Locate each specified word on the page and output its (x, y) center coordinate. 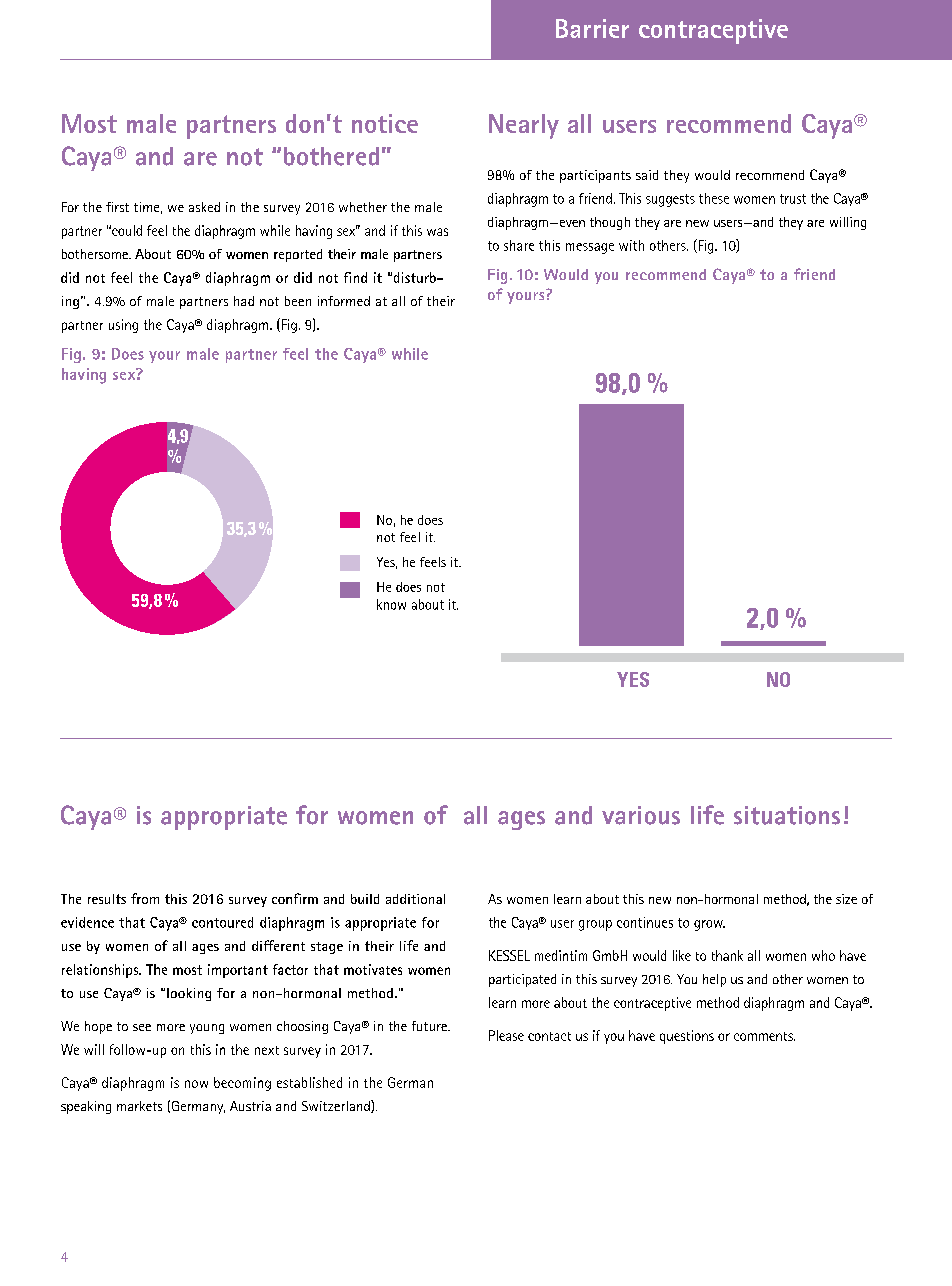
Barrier (592, 28)
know (391, 604)
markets (139, 1106)
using (123, 326)
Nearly (524, 126)
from (145, 898)
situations (787, 815)
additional (415, 899)
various (641, 815)
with (631, 245)
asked (204, 207)
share (519, 245)
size (846, 899)
